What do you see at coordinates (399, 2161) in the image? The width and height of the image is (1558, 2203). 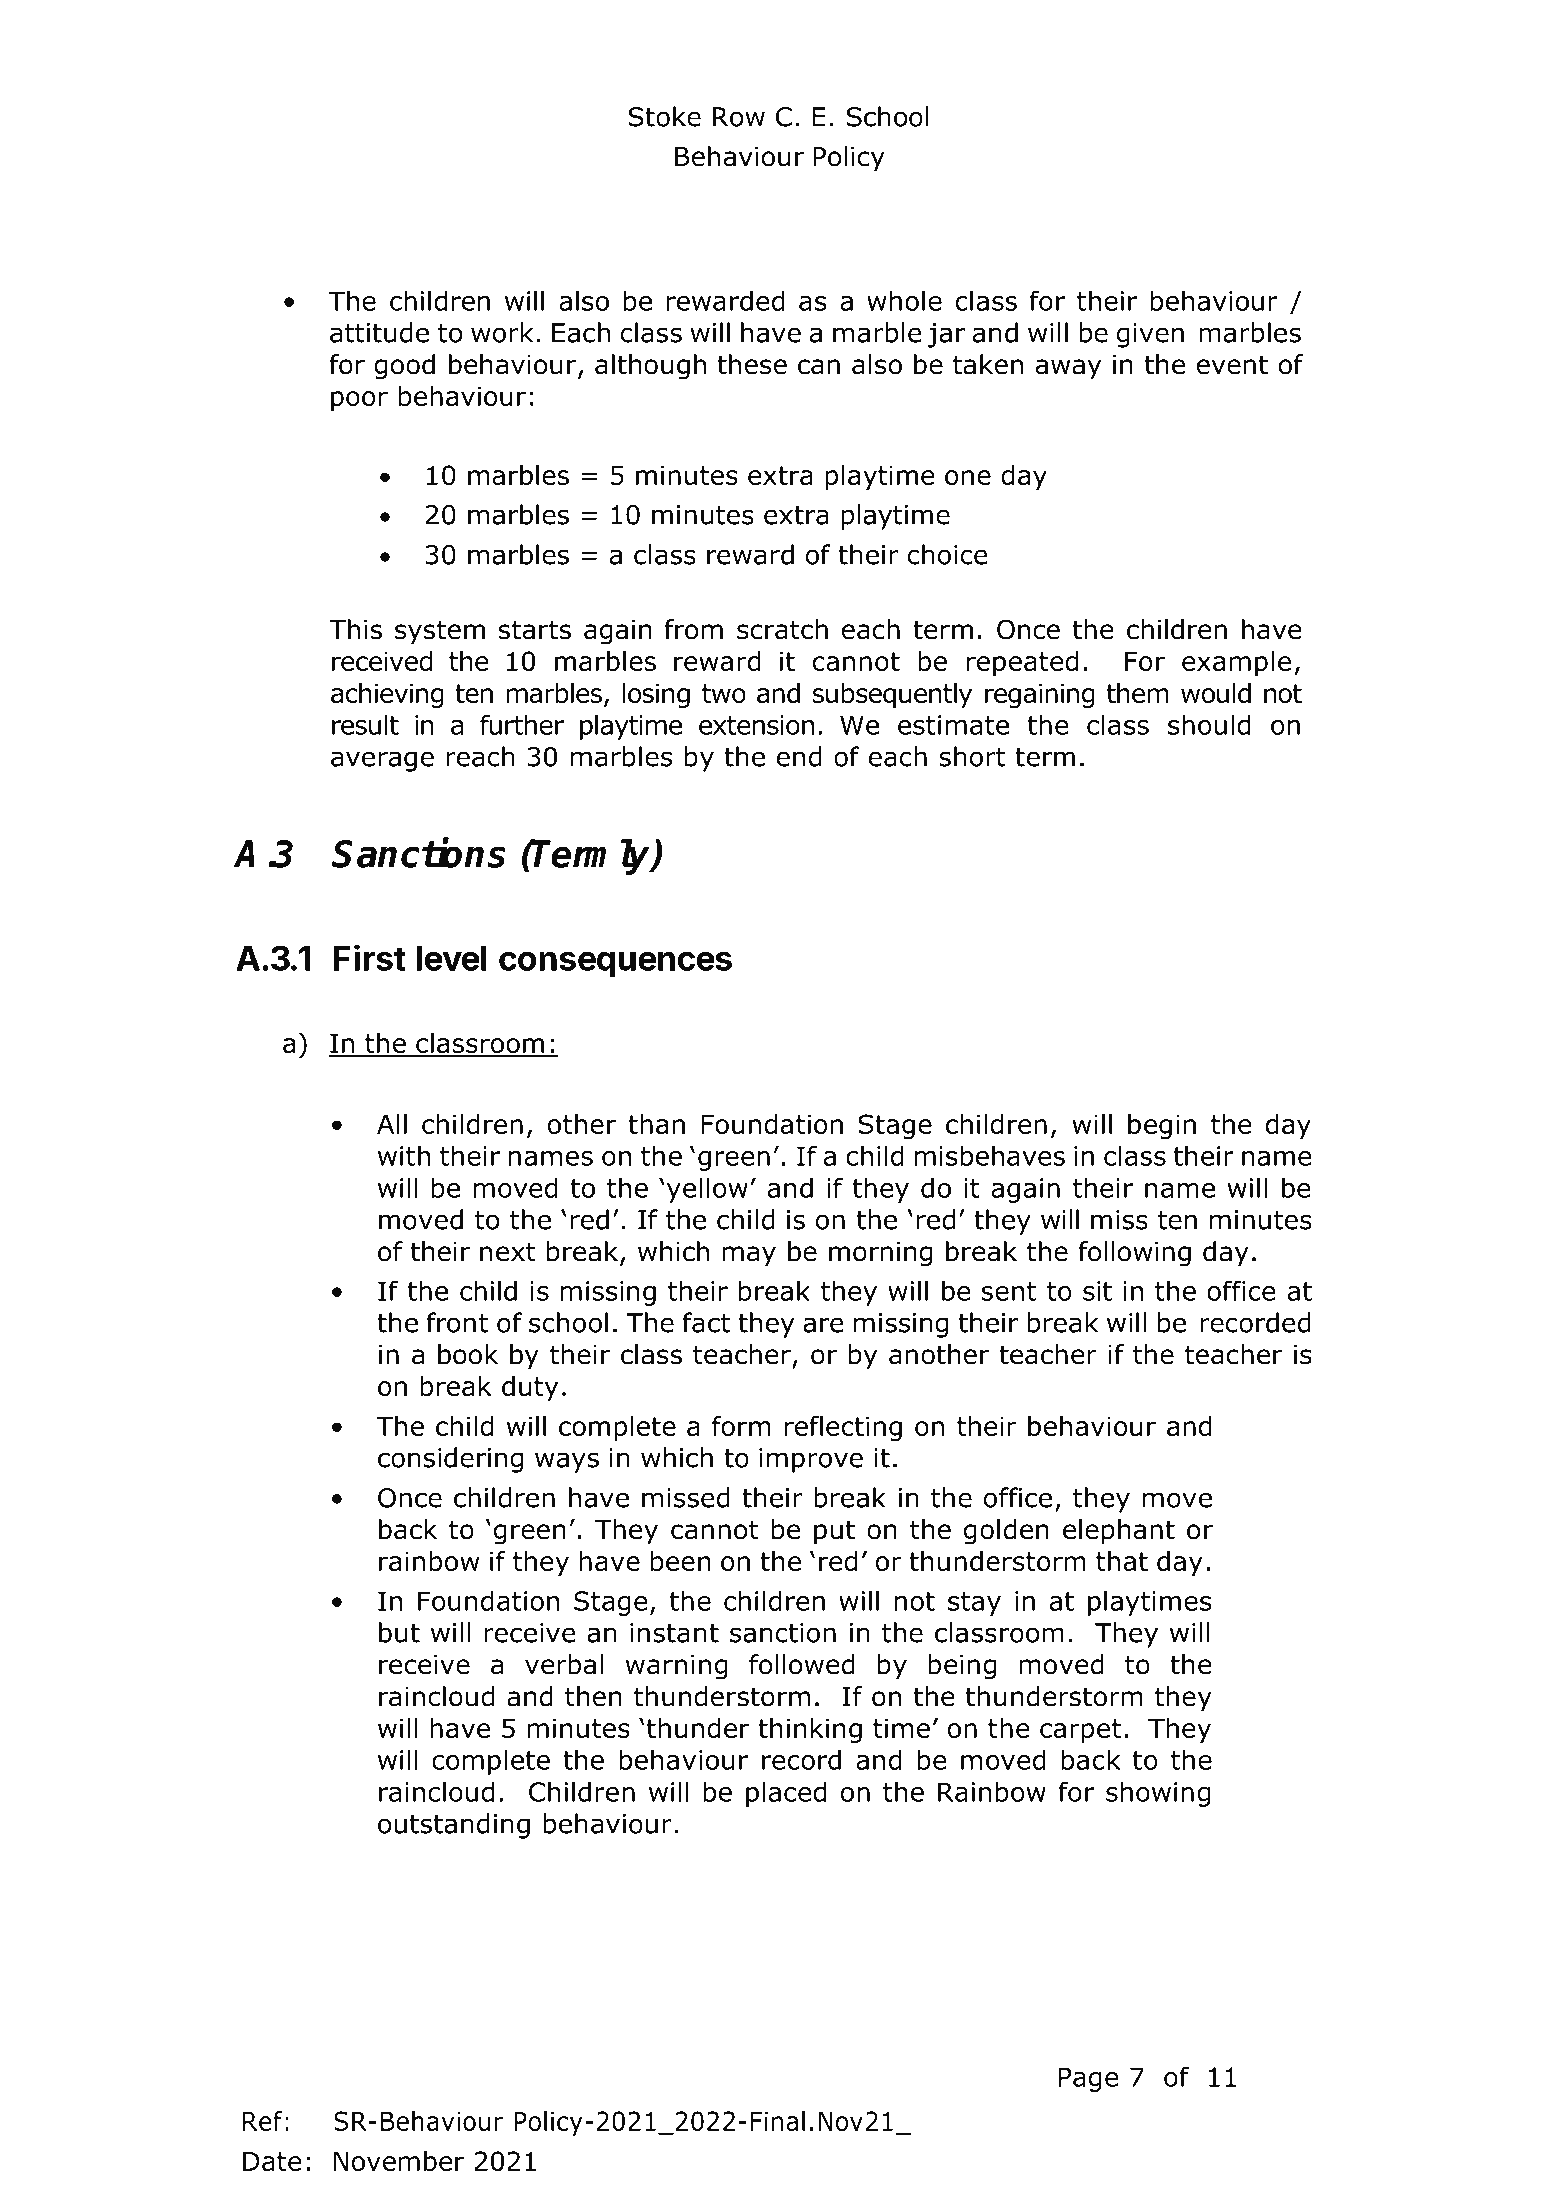 I see `November` at bounding box center [399, 2161].
